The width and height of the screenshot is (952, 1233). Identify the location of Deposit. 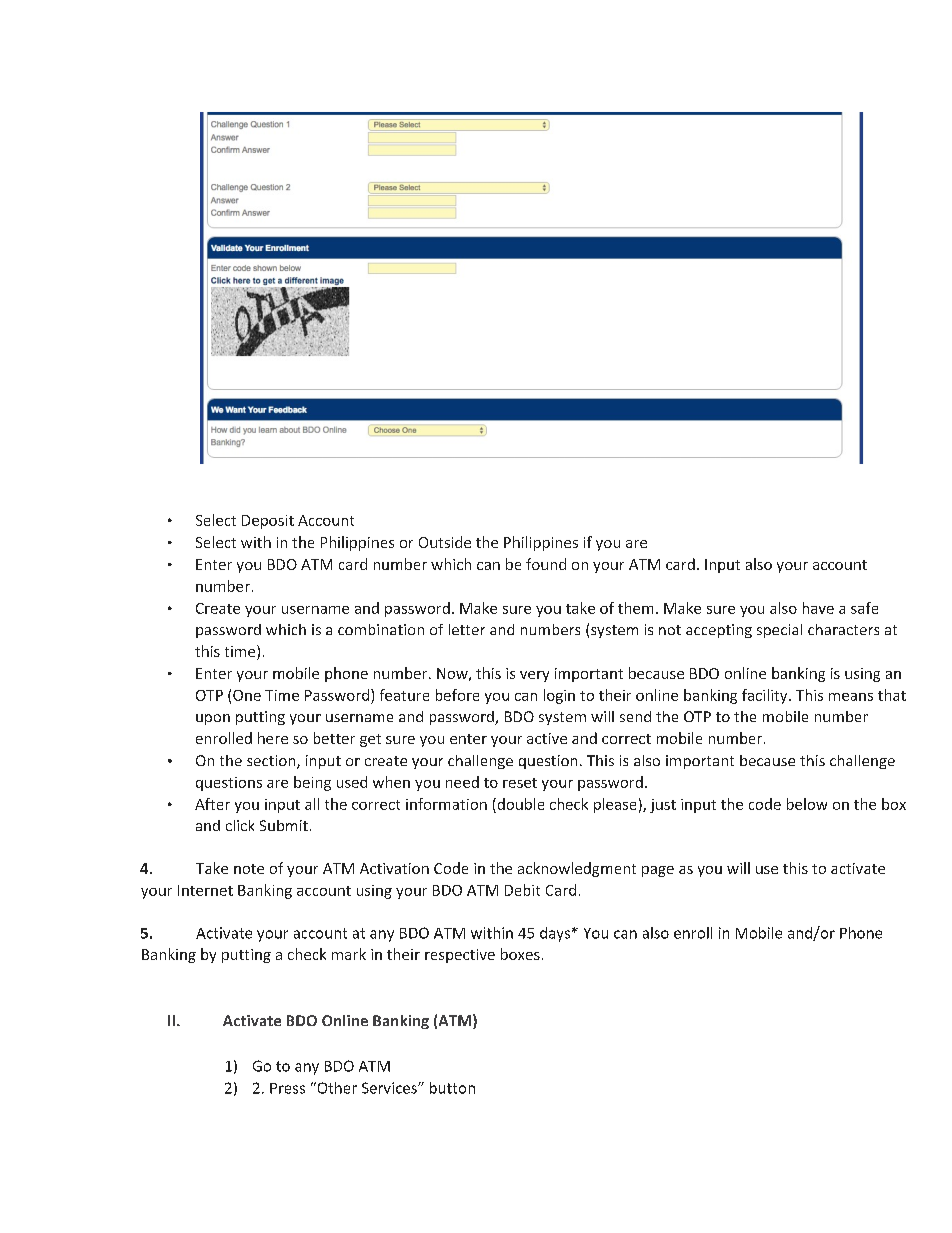
(268, 522).
